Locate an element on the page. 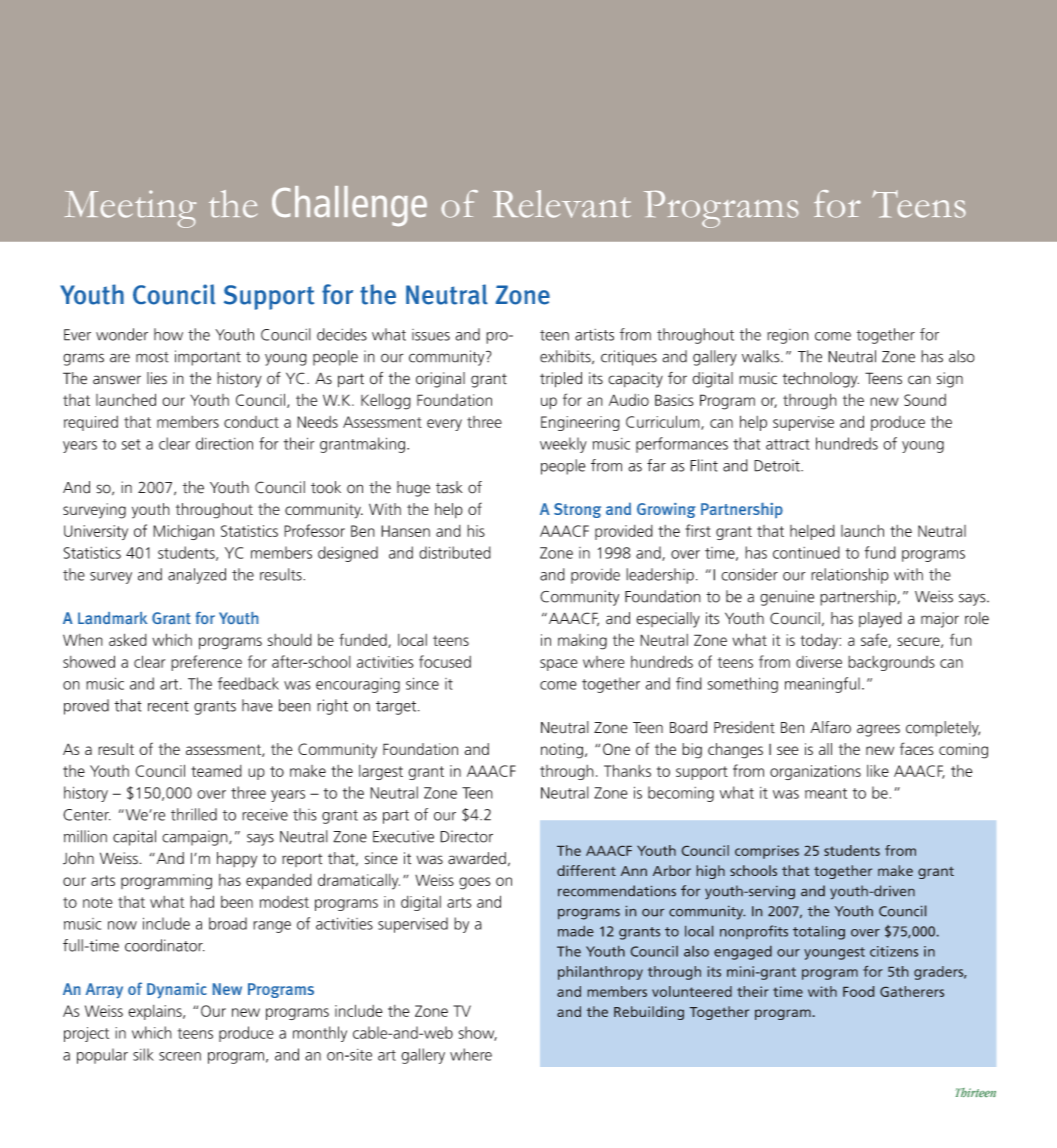 The height and width of the image is (1148, 1057). explains is located at coordinates (156, 1012).
